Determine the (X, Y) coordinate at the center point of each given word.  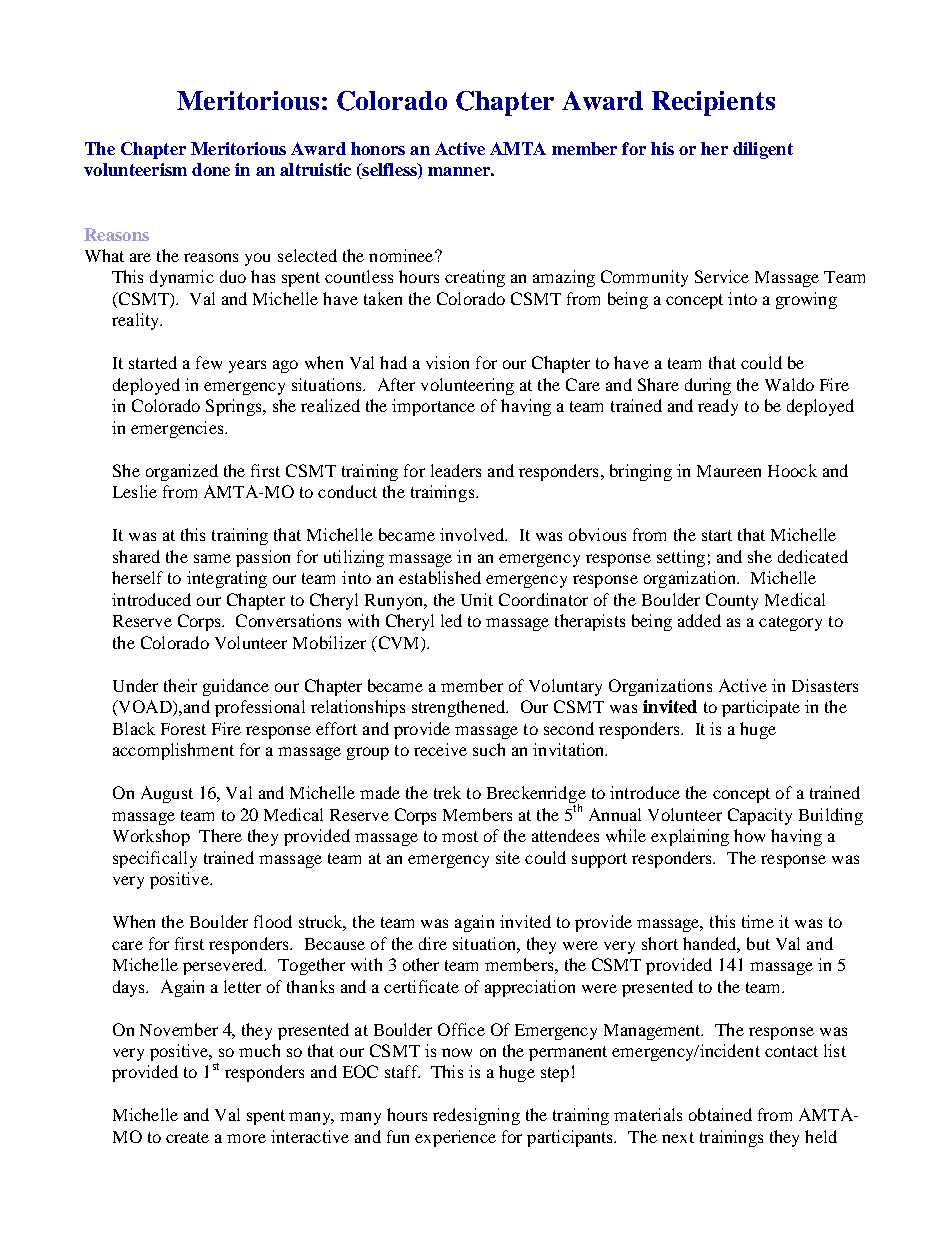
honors (378, 148)
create (187, 1137)
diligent (763, 150)
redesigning (476, 1116)
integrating (227, 579)
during (708, 386)
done (211, 169)
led (451, 620)
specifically (155, 859)
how (749, 835)
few (209, 362)
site (508, 857)
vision (447, 362)
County (732, 601)
